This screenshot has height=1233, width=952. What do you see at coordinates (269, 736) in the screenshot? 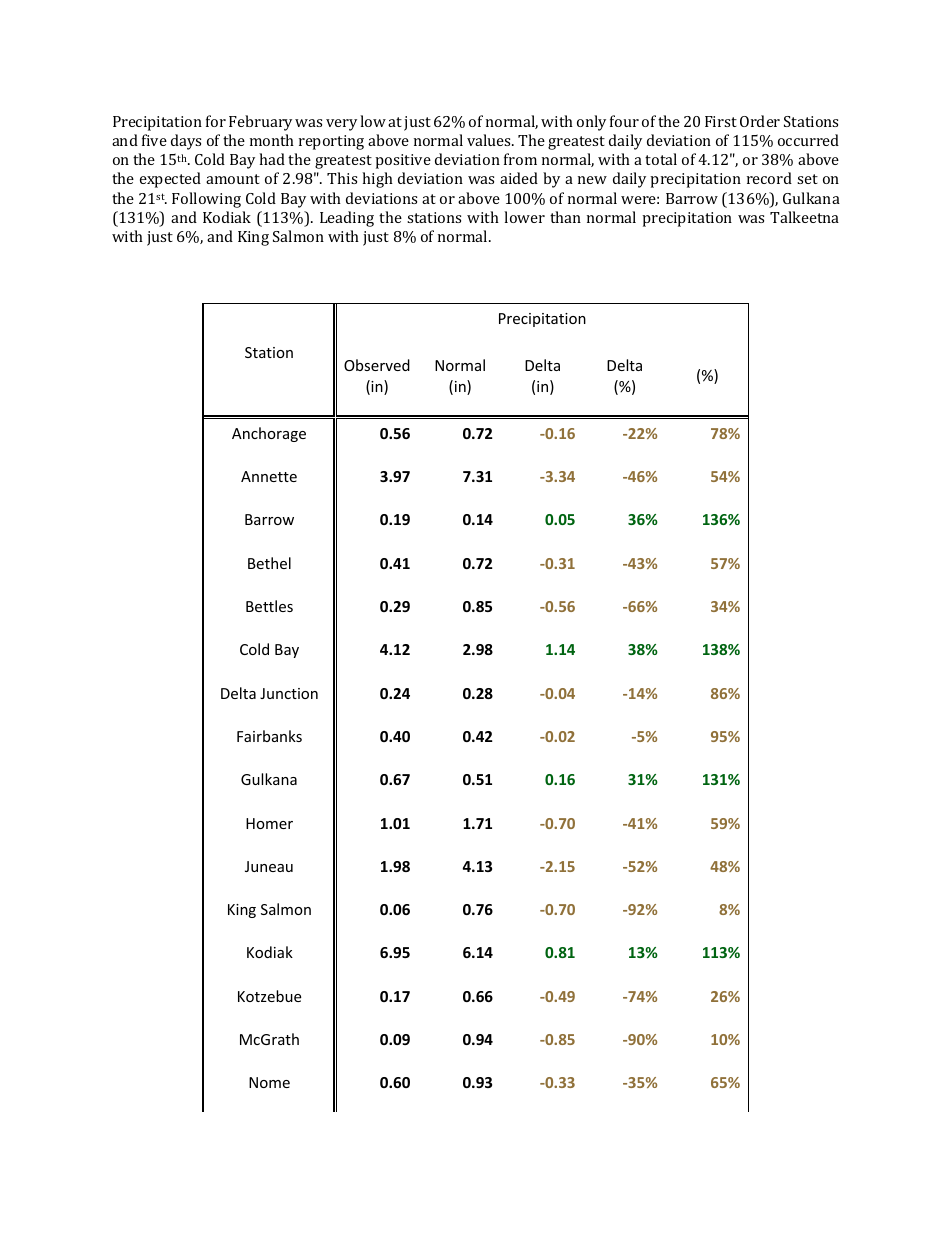
I see `Fairbanks` at bounding box center [269, 736].
